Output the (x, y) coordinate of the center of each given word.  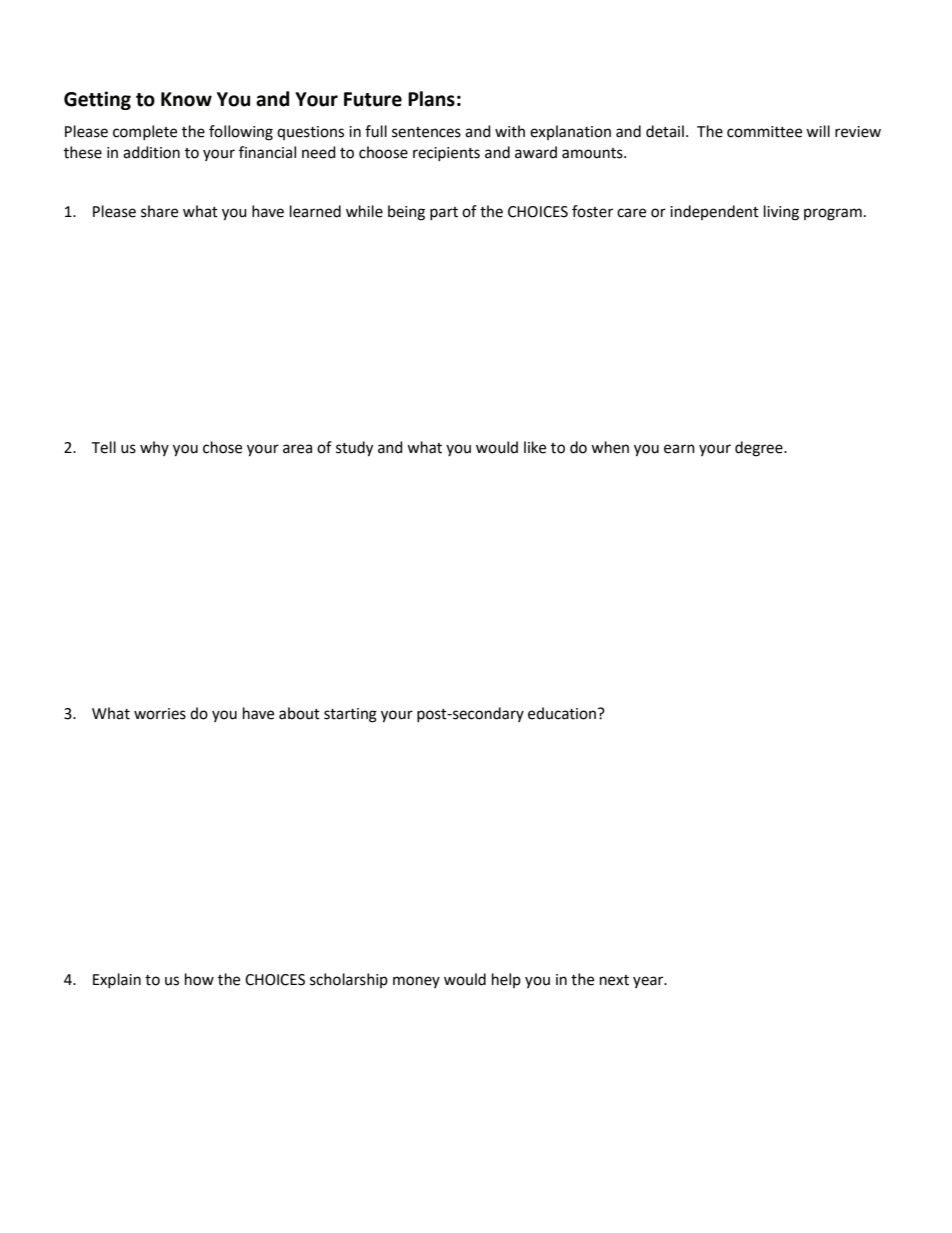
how (199, 979)
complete (145, 133)
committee (764, 132)
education (562, 713)
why (154, 448)
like (535, 447)
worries (160, 714)
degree (760, 449)
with (510, 131)
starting (350, 715)
